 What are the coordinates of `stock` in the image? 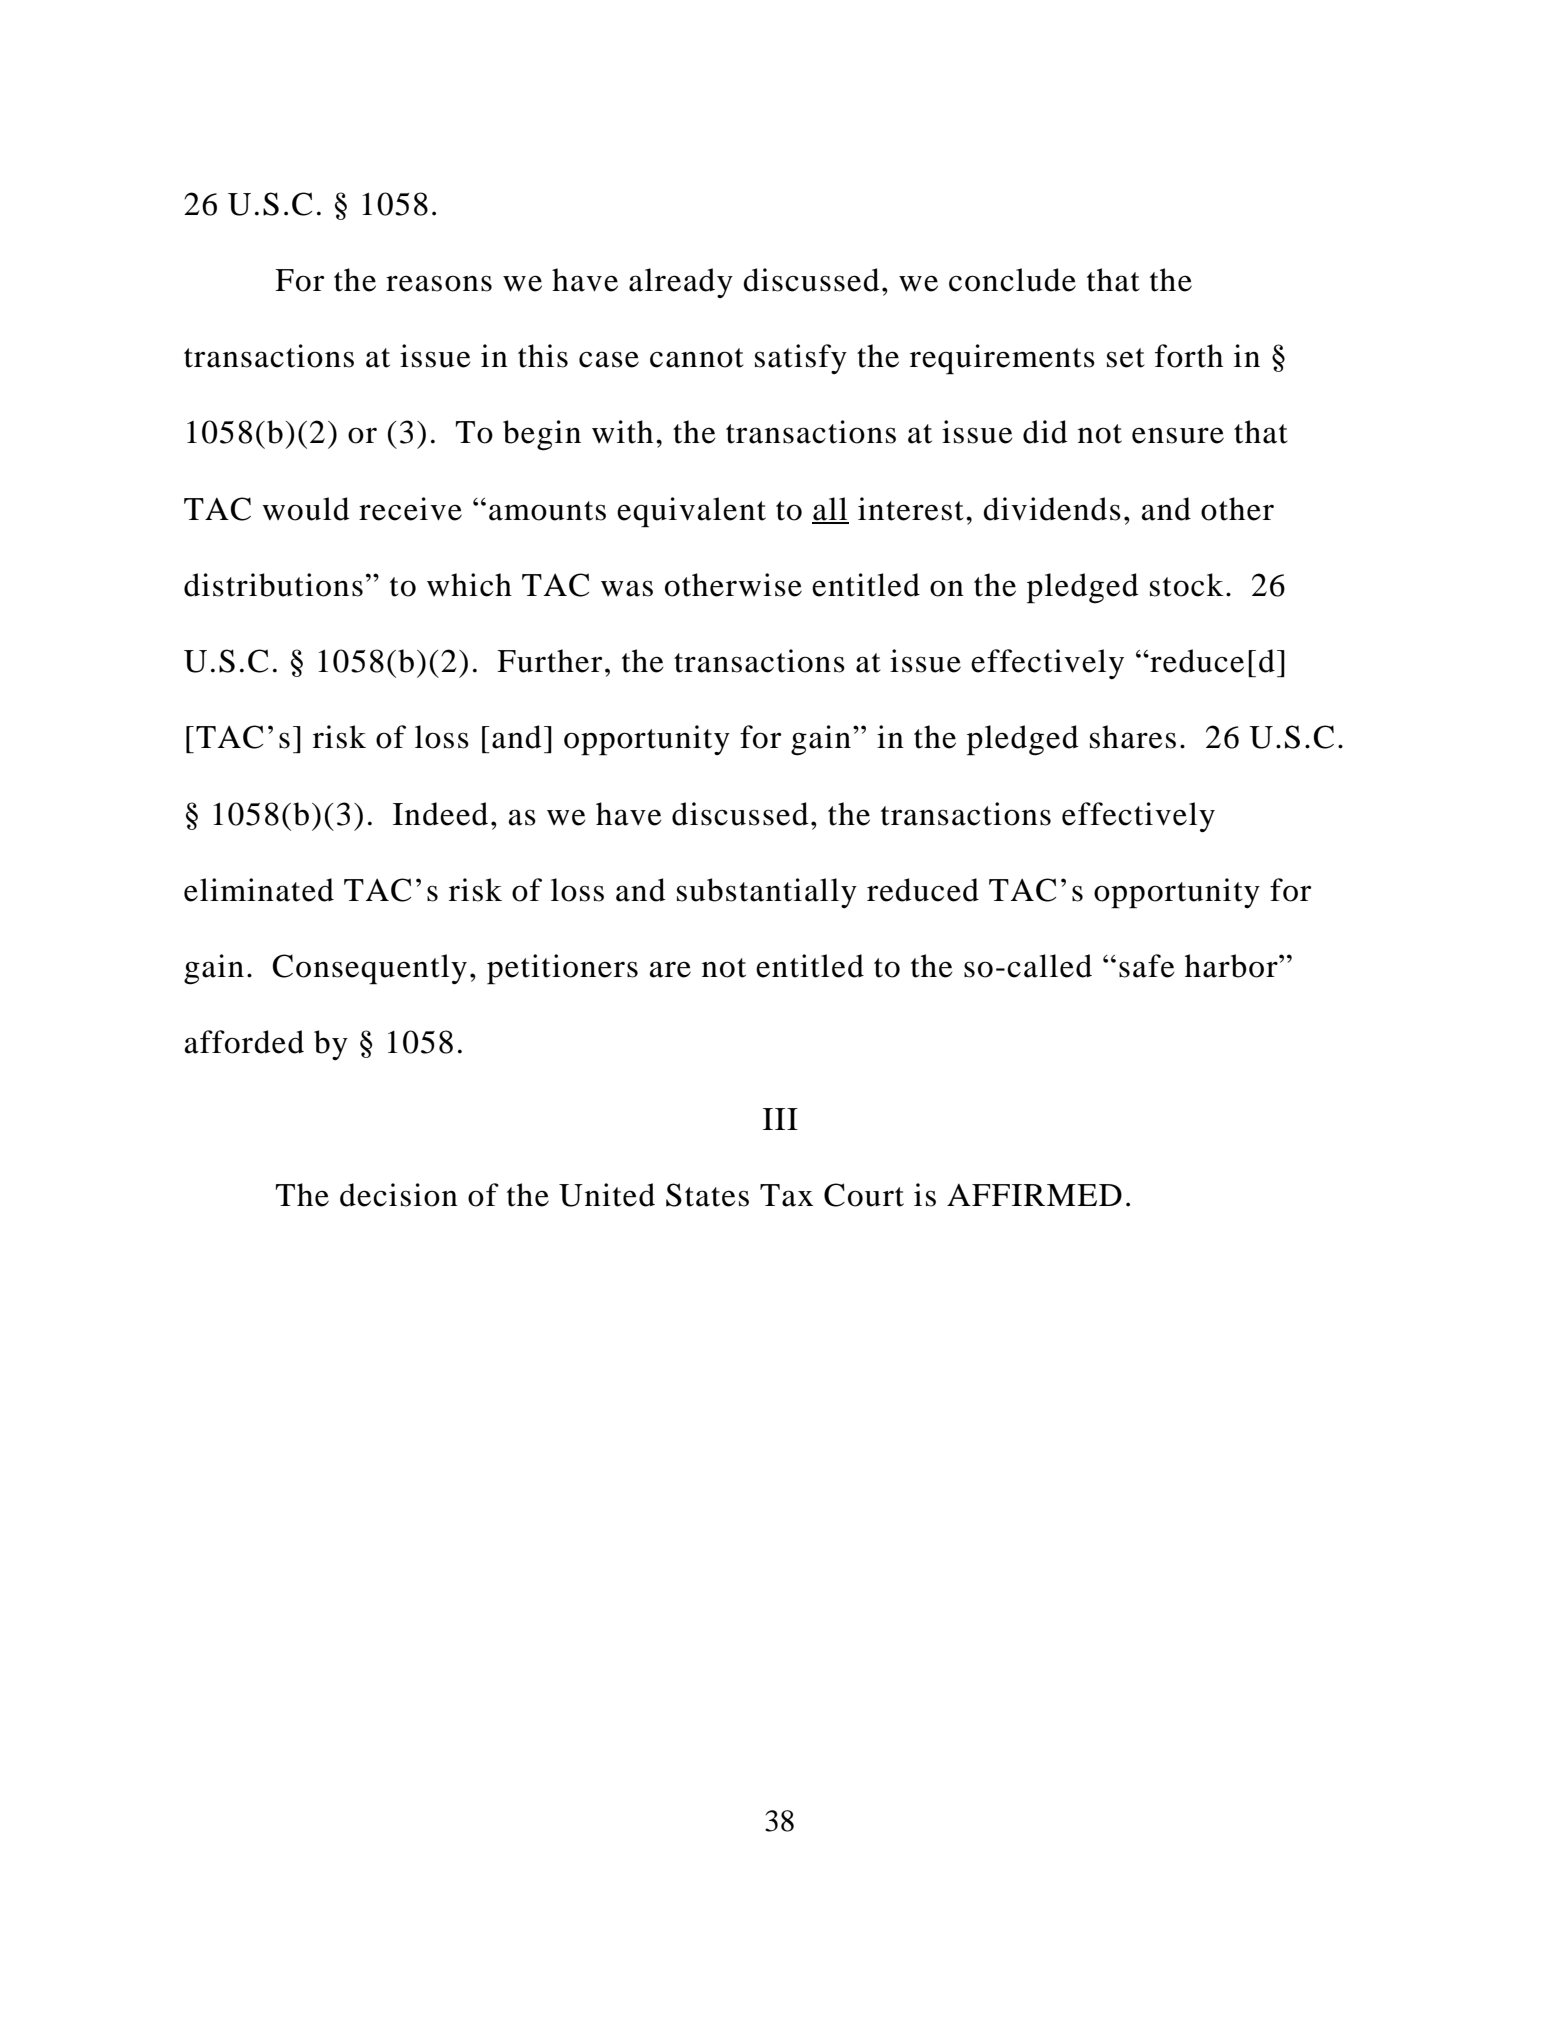 It's located at (1187, 585).
